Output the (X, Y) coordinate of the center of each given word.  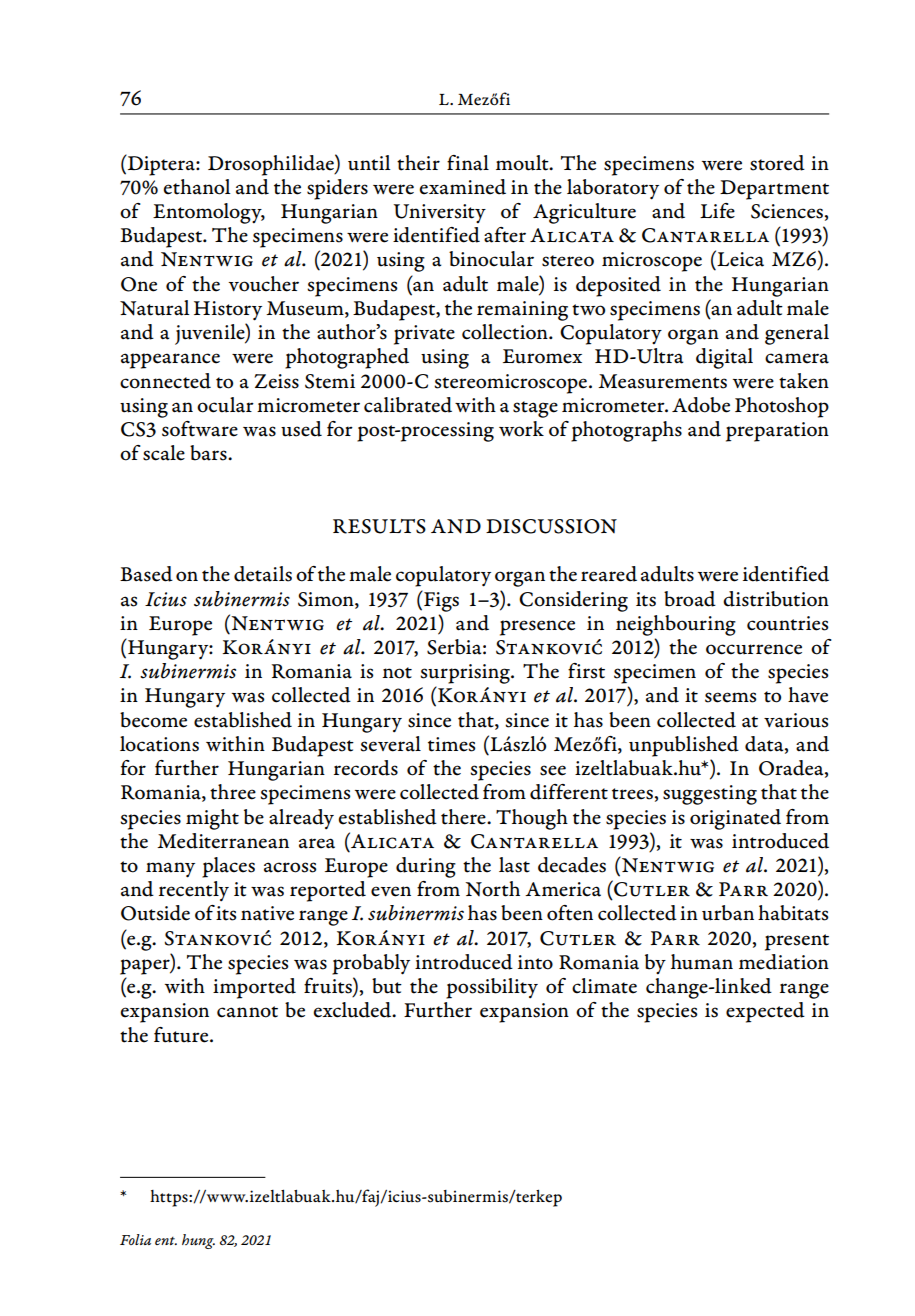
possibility (492, 988)
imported (254, 988)
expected (765, 1012)
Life (717, 211)
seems (730, 697)
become (153, 720)
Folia (135, 1239)
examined (462, 187)
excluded (353, 1010)
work (521, 429)
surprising (466, 674)
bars (209, 453)
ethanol (196, 187)
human (702, 962)
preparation (777, 432)
